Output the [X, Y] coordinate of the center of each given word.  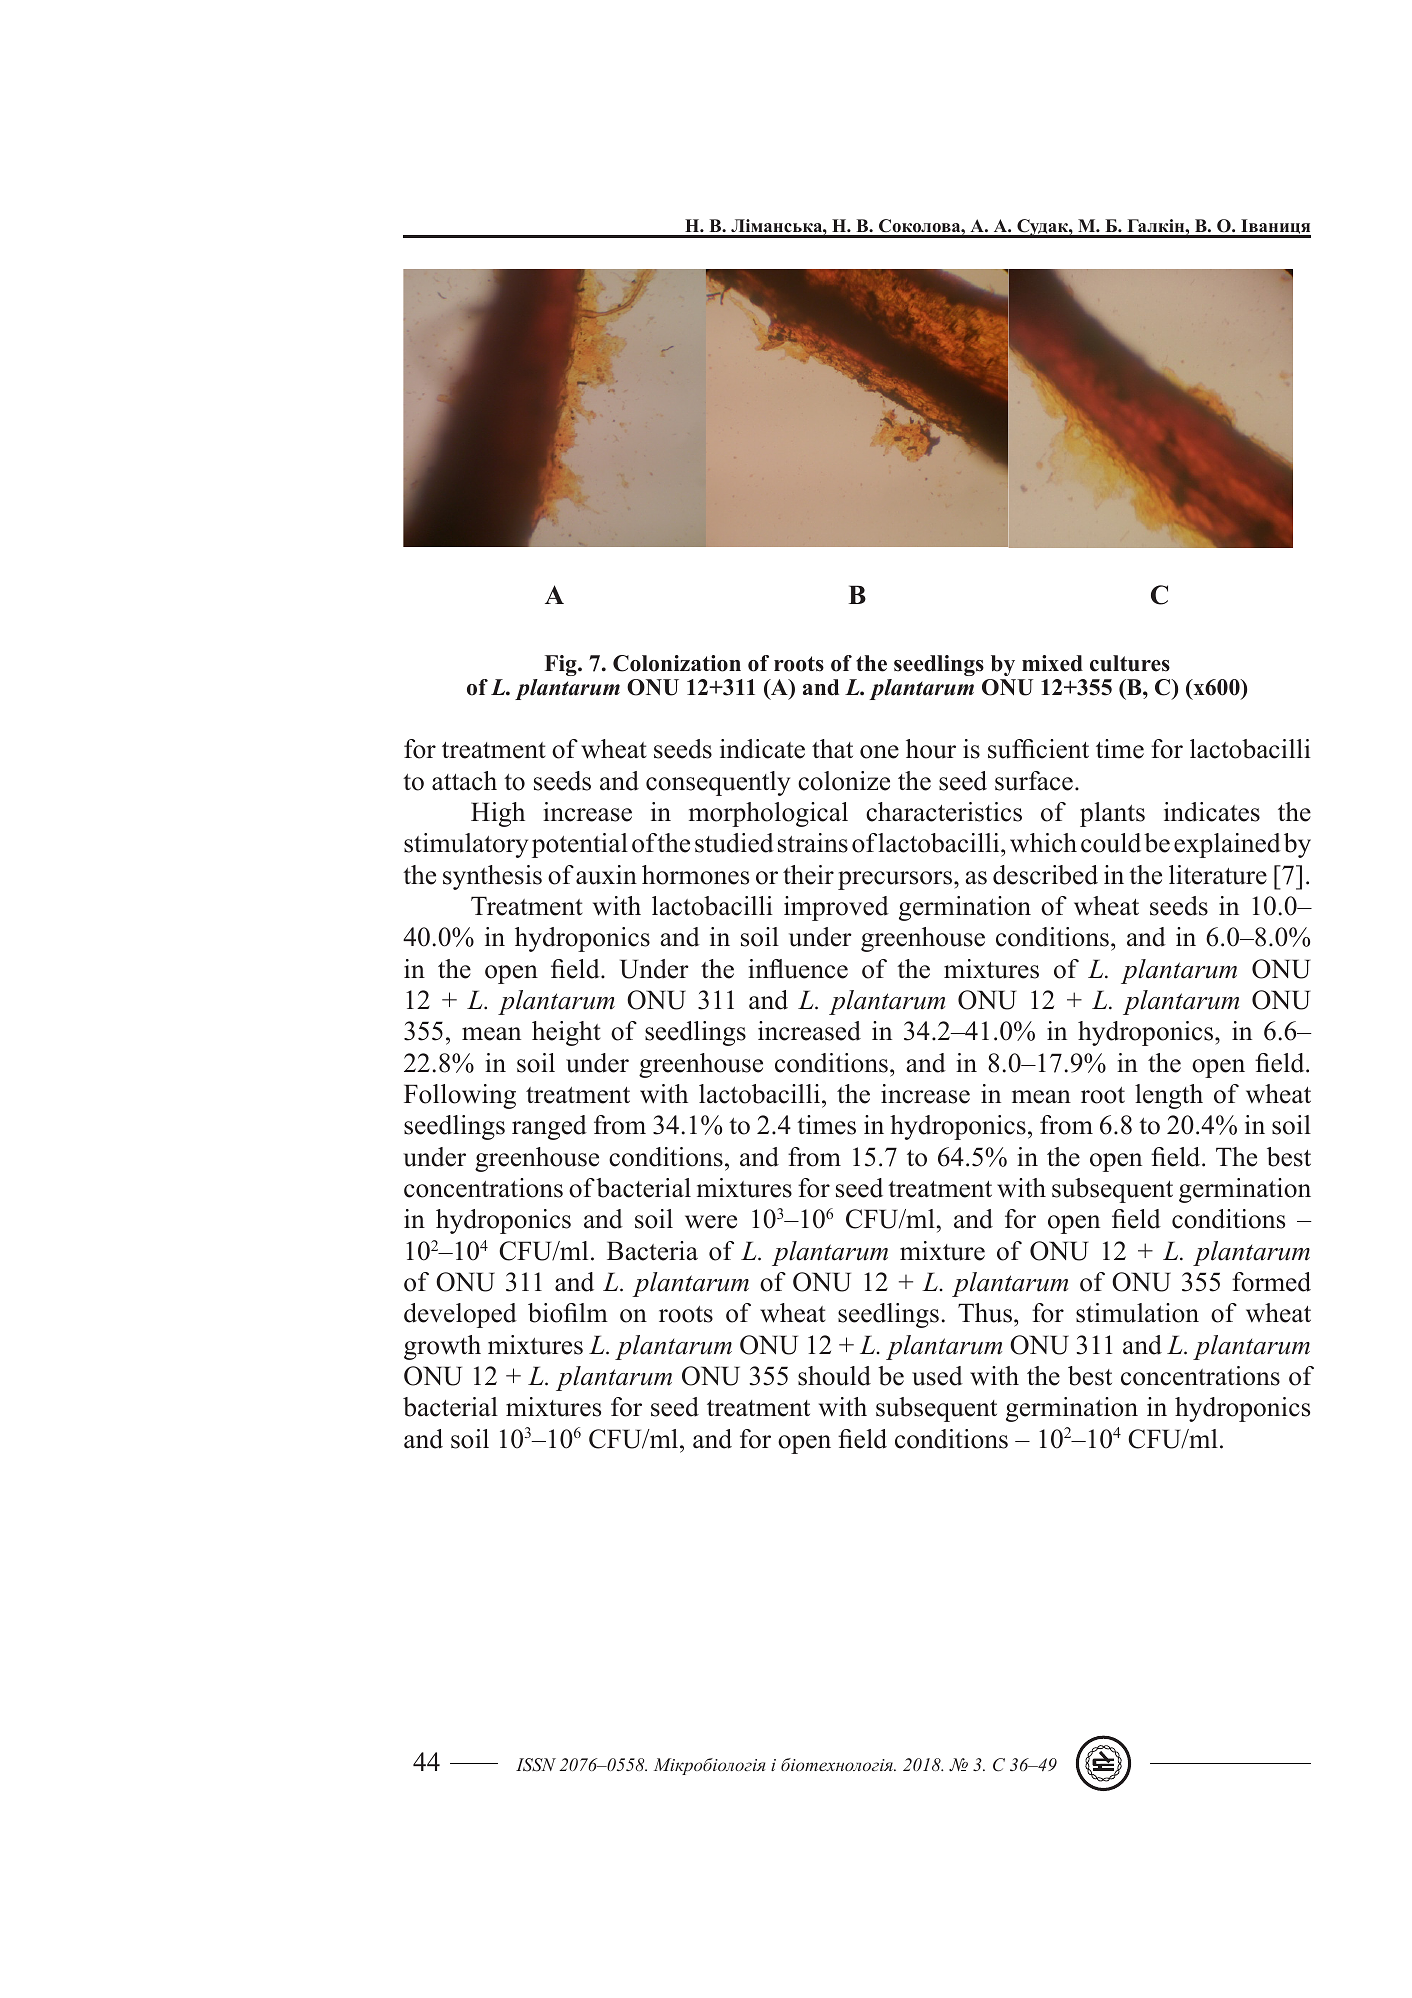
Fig [562, 665]
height [566, 1033]
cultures [1130, 663]
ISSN [536, 1765]
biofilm [568, 1313]
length [1169, 1096]
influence [798, 969]
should [834, 1376]
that [832, 749]
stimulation [1137, 1313]
